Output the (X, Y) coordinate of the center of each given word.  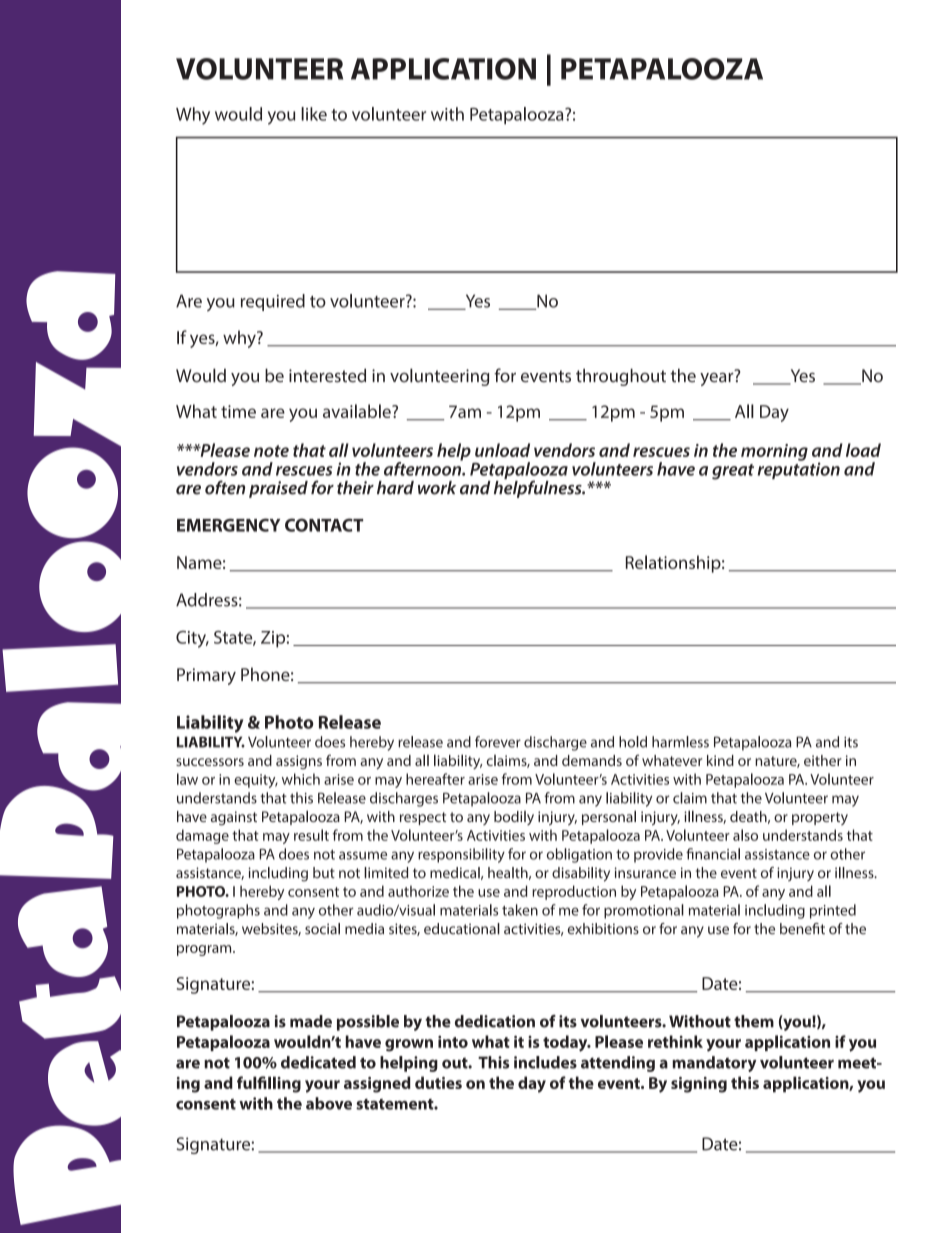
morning (774, 452)
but (324, 872)
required (273, 302)
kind (720, 760)
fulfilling (269, 1084)
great (733, 472)
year (718, 378)
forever (498, 742)
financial (713, 854)
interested (327, 375)
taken (520, 910)
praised (278, 489)
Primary (206, 676)
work (437, 488)
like (314, 114)
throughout (621, 377)
